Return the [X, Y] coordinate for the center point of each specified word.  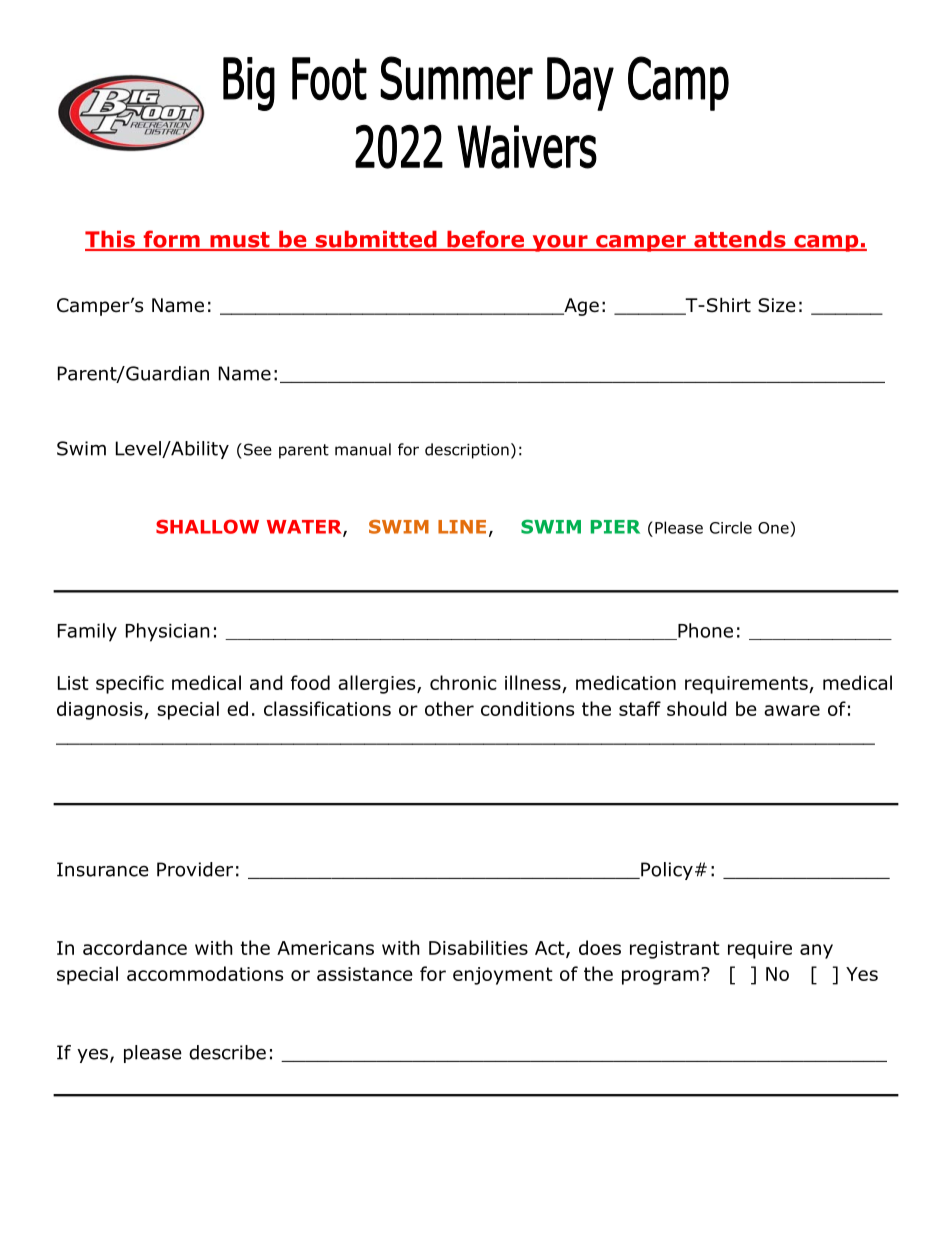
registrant [675, 950]
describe [227, 1052]
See [256, 449]
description [467, 451]
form [171, 240]
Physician [168, 632]
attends [740, 240]
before [485, 240]
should [697, 708]
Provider [195, 869]
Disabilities [478, 947]
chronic [463, 682]
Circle [731, 527]
